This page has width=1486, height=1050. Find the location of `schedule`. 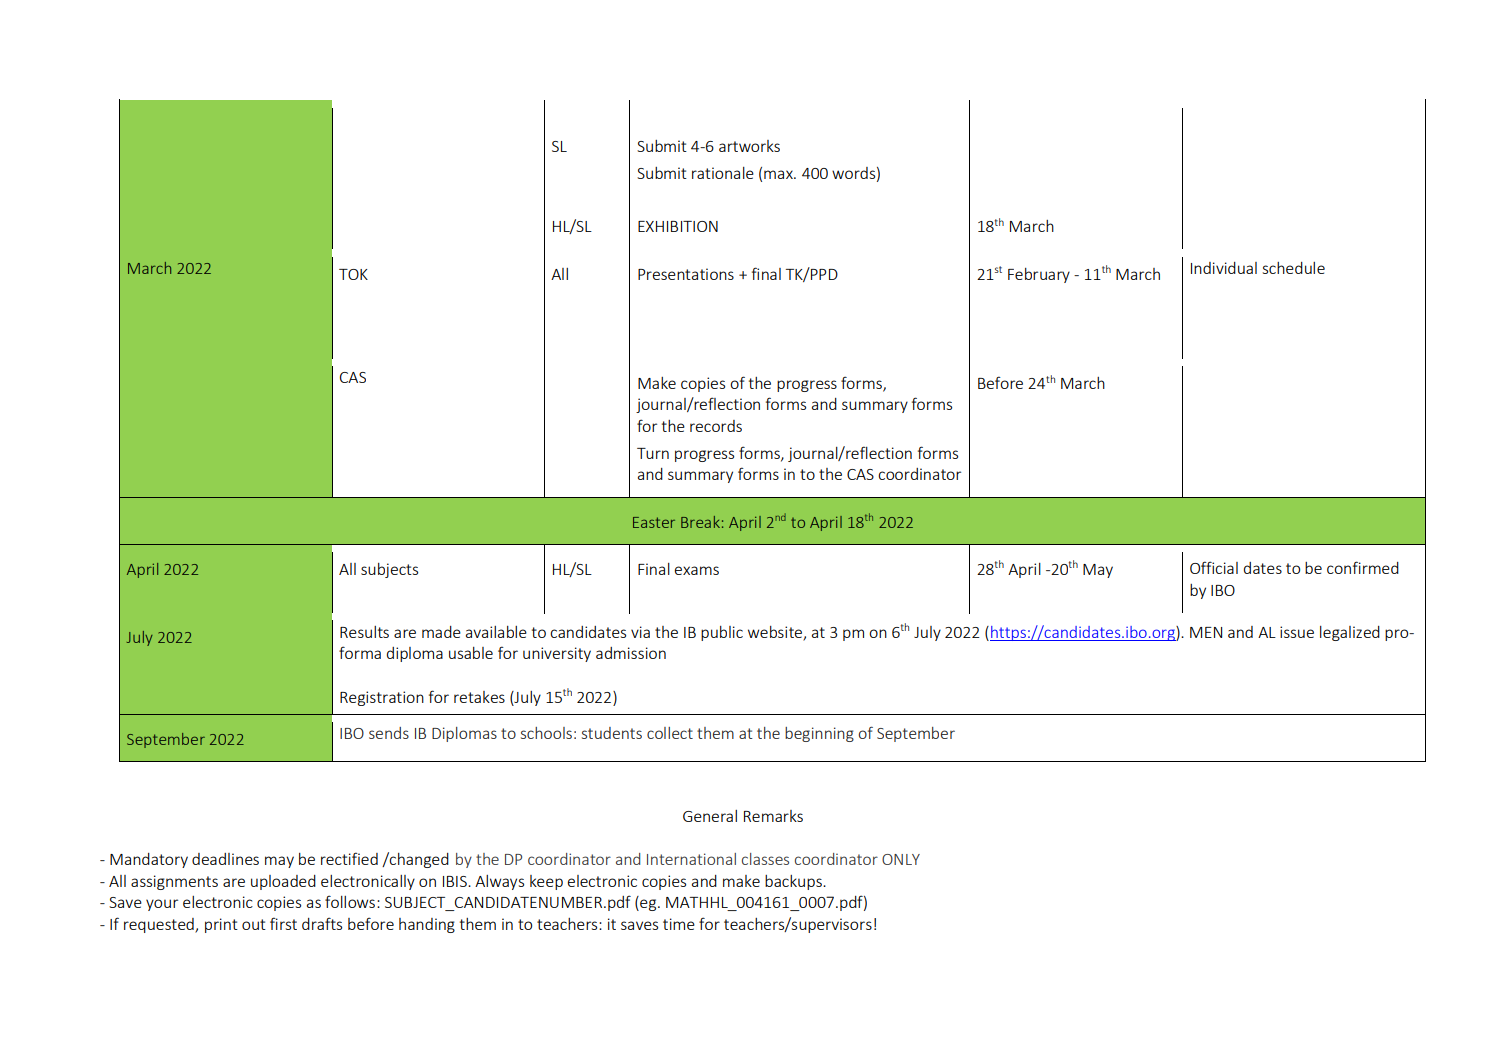

schedule is located at coordinates (1294, 268).
